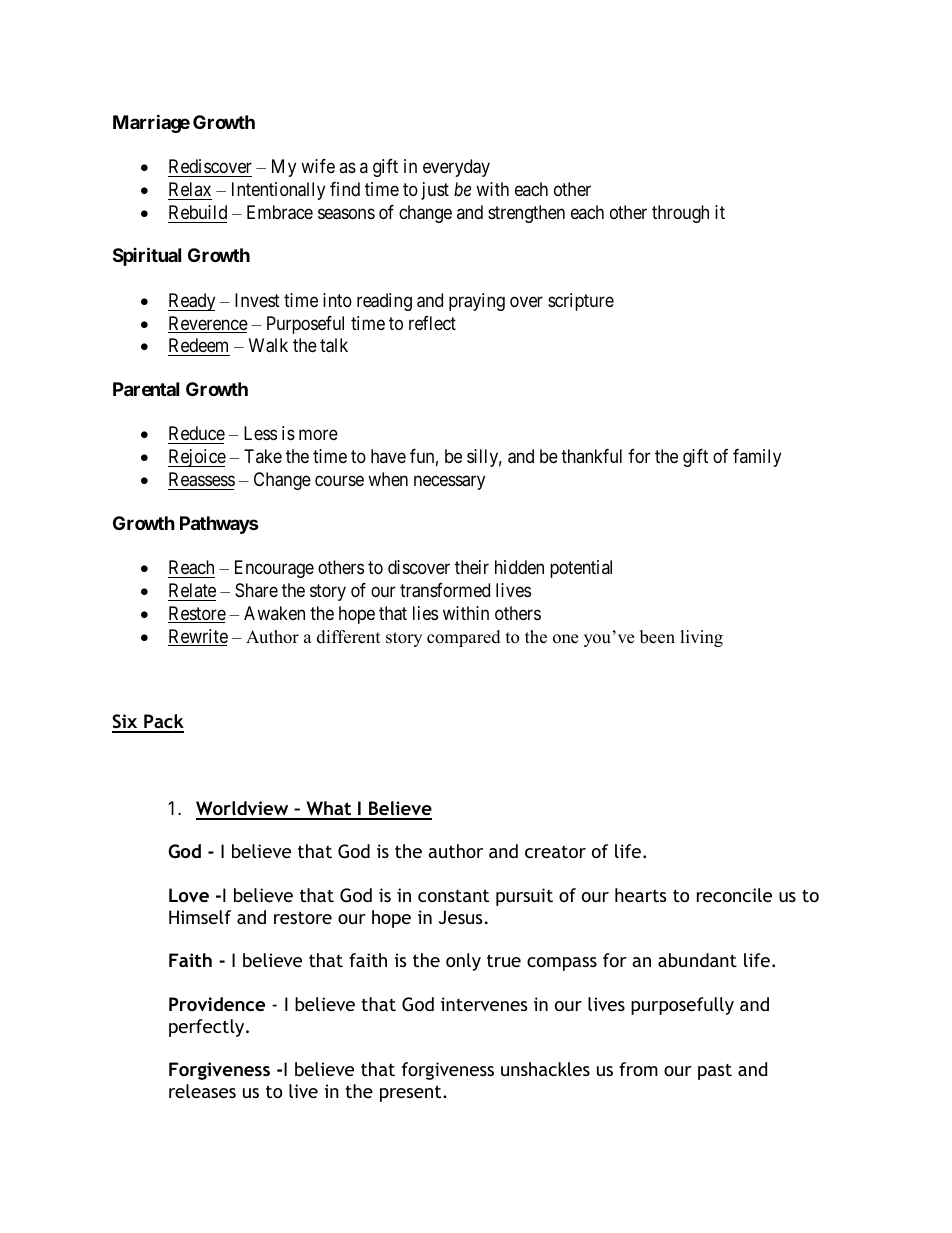 This image has height=1233, width=952. Describe the element at coordinates (202, 1091) in the image. I see `releases` at that location.
